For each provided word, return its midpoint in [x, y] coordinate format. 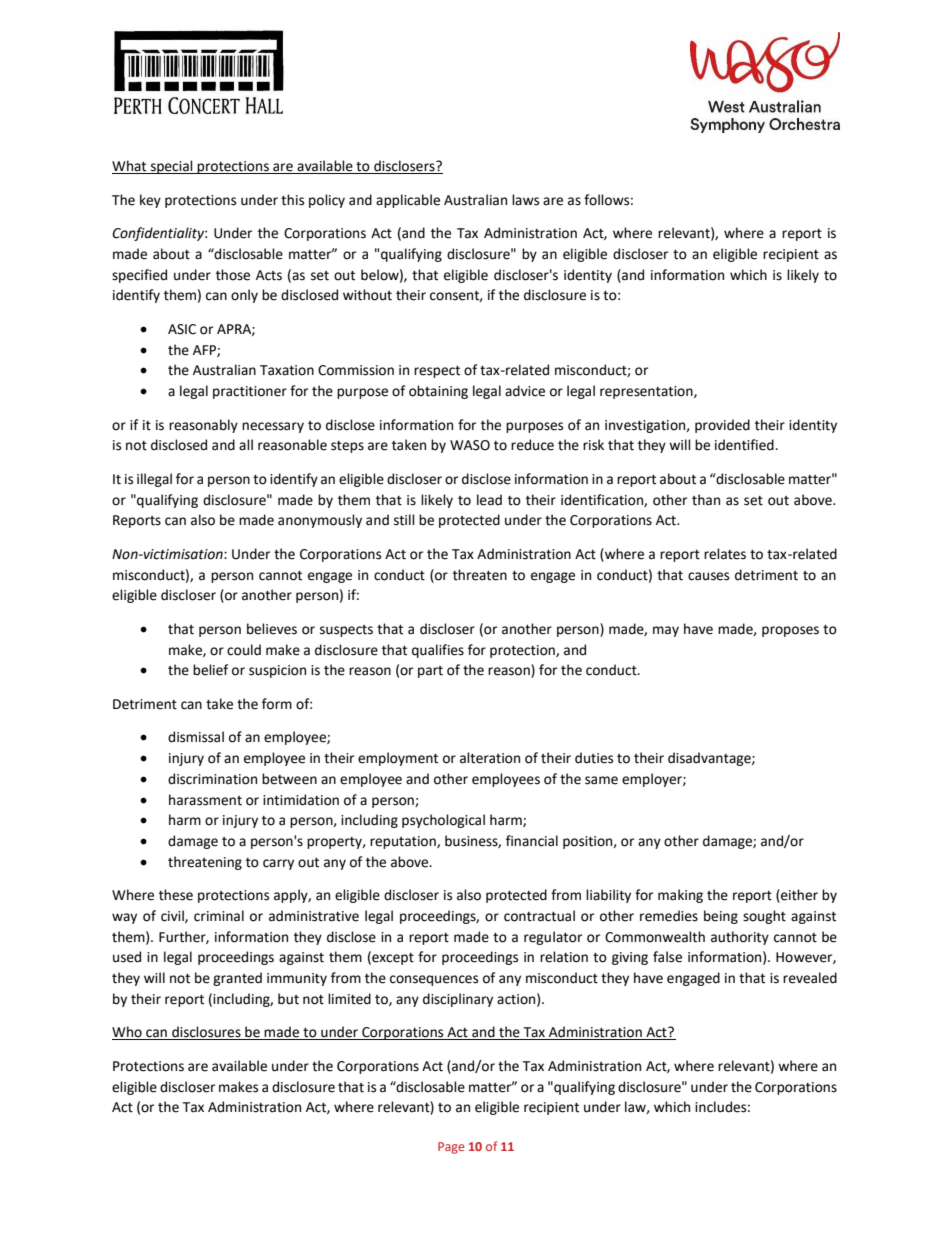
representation [647, 392]
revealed [810, 978]
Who [128, 1033]
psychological [443, 821]
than [706, 500]
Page [451, 1148]
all [246, 445]
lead [489, 500]
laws [525, 200]
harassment [205, 800]
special [172, 167]
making [680, 896]
